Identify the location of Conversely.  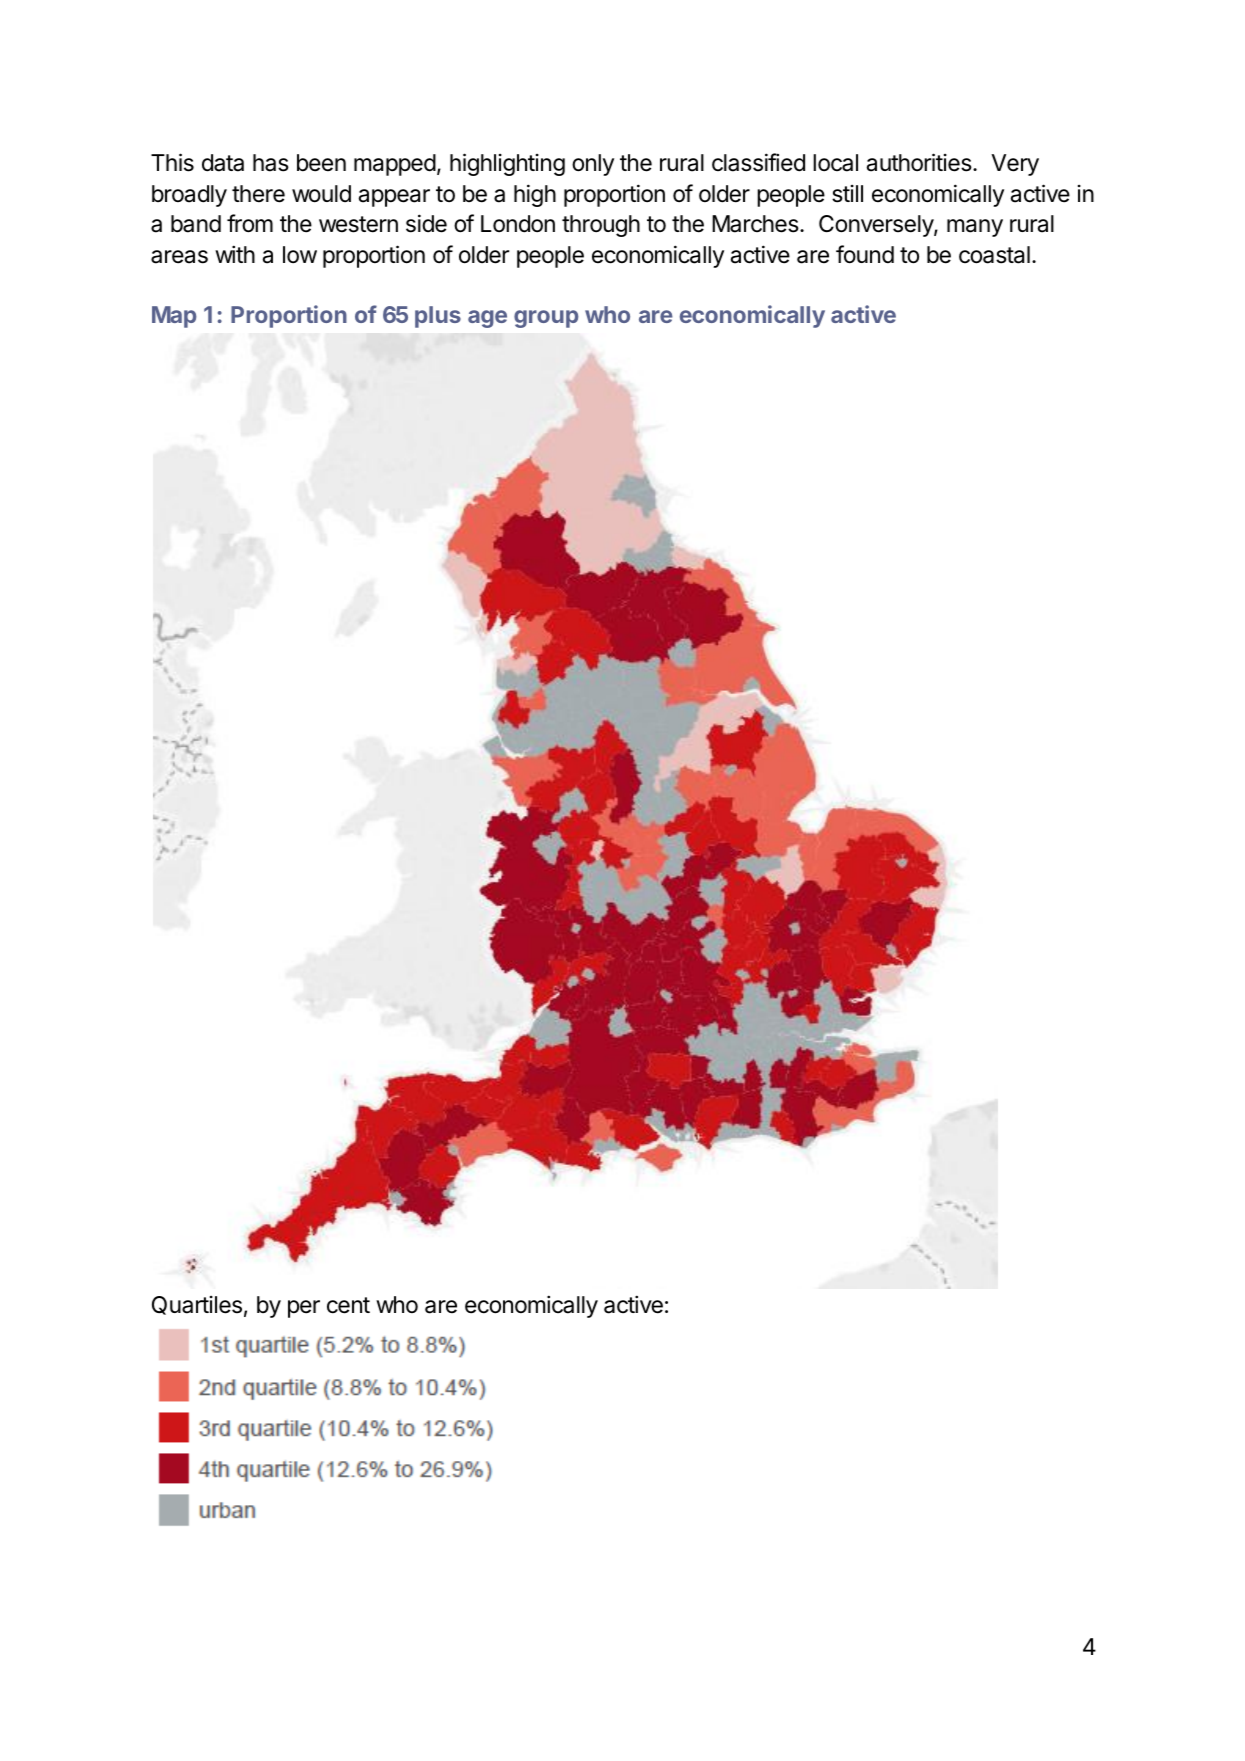
(877, 226).
